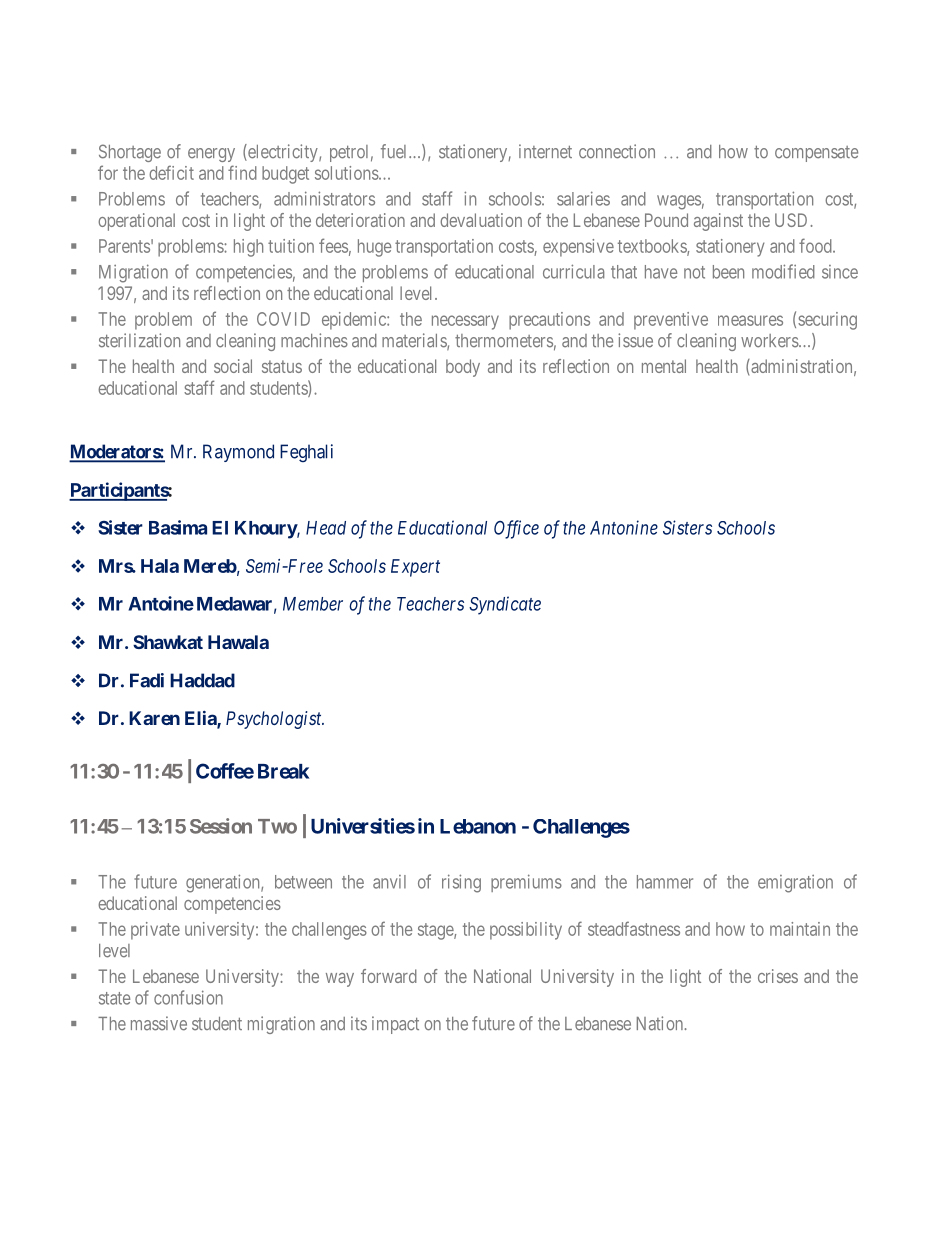 The image size is (952, 1233). I want to click on social, so click(233, 366).
